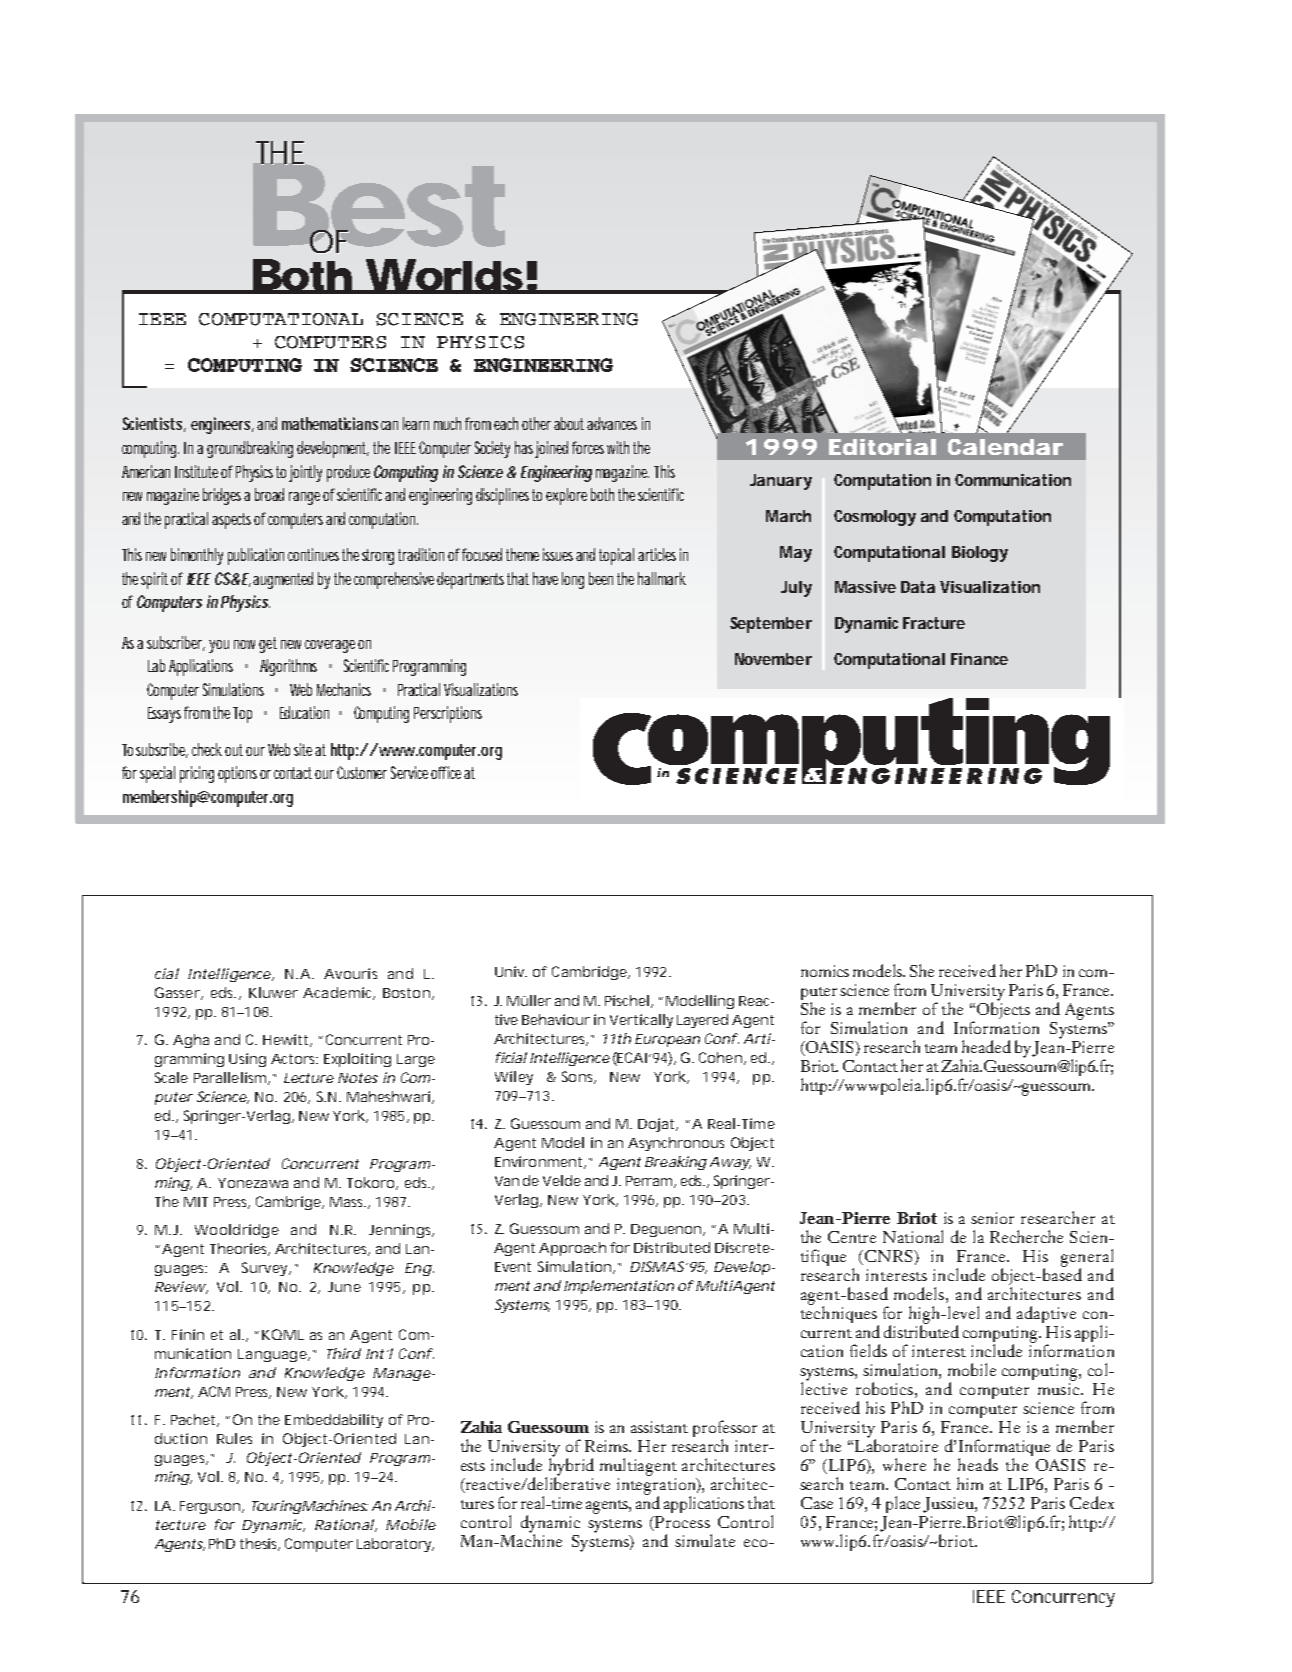  Describe the element at coordinates (913, 1236) in the image. I see `National` at that location.
